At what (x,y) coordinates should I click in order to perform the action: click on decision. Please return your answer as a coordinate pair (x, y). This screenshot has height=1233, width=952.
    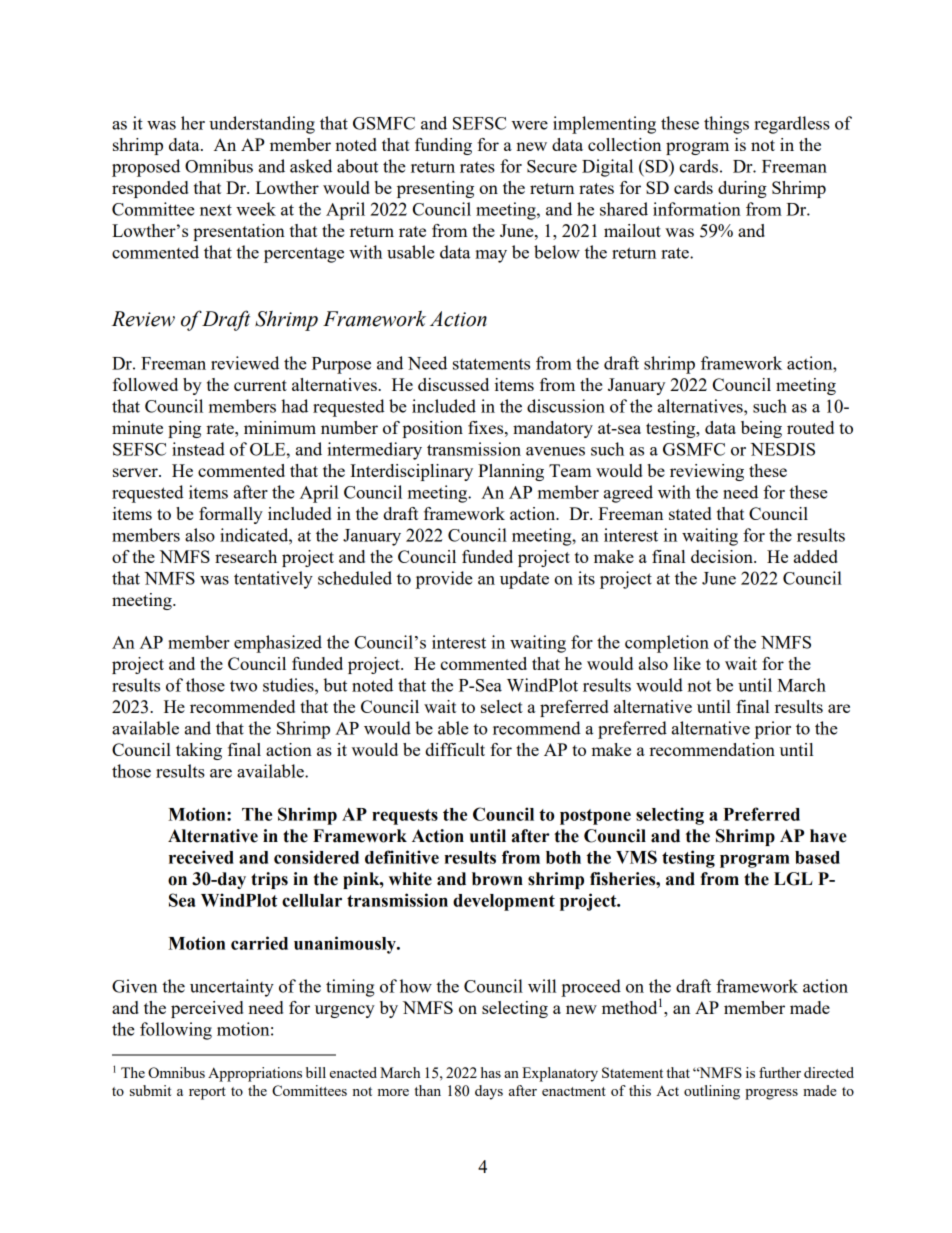
    Looking at the image, I should click on (723, 556).
